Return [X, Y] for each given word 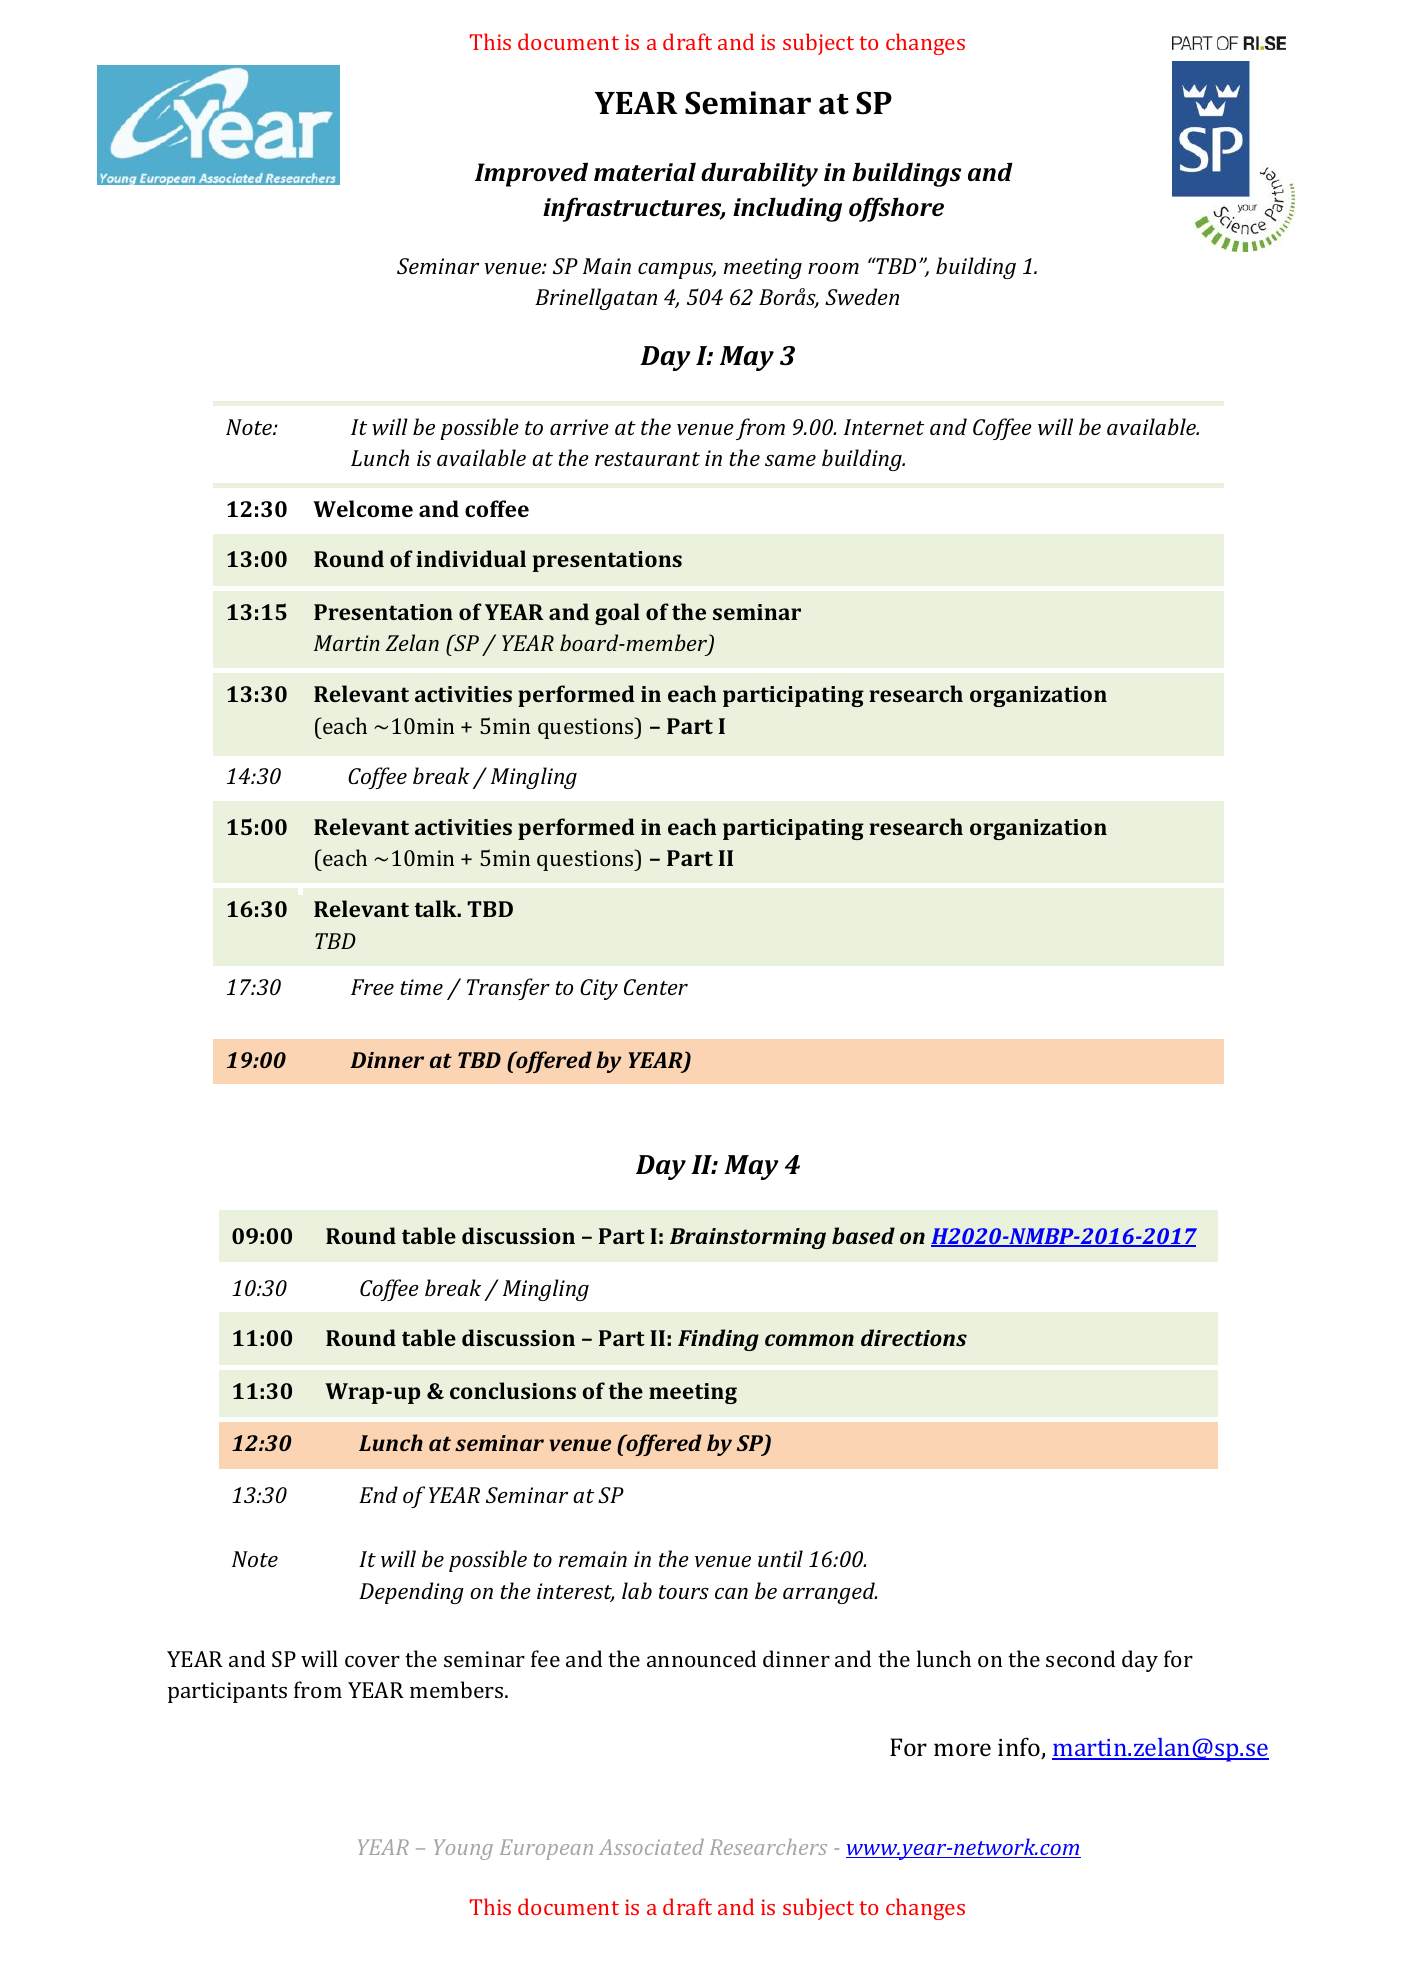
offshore [896, 209]
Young [463, 1849]
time [422, 987]
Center [656, 987]
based [863, 1235]
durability [759, 174]
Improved [531, 174]
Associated [651, 1847]
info [1020, 1748]
